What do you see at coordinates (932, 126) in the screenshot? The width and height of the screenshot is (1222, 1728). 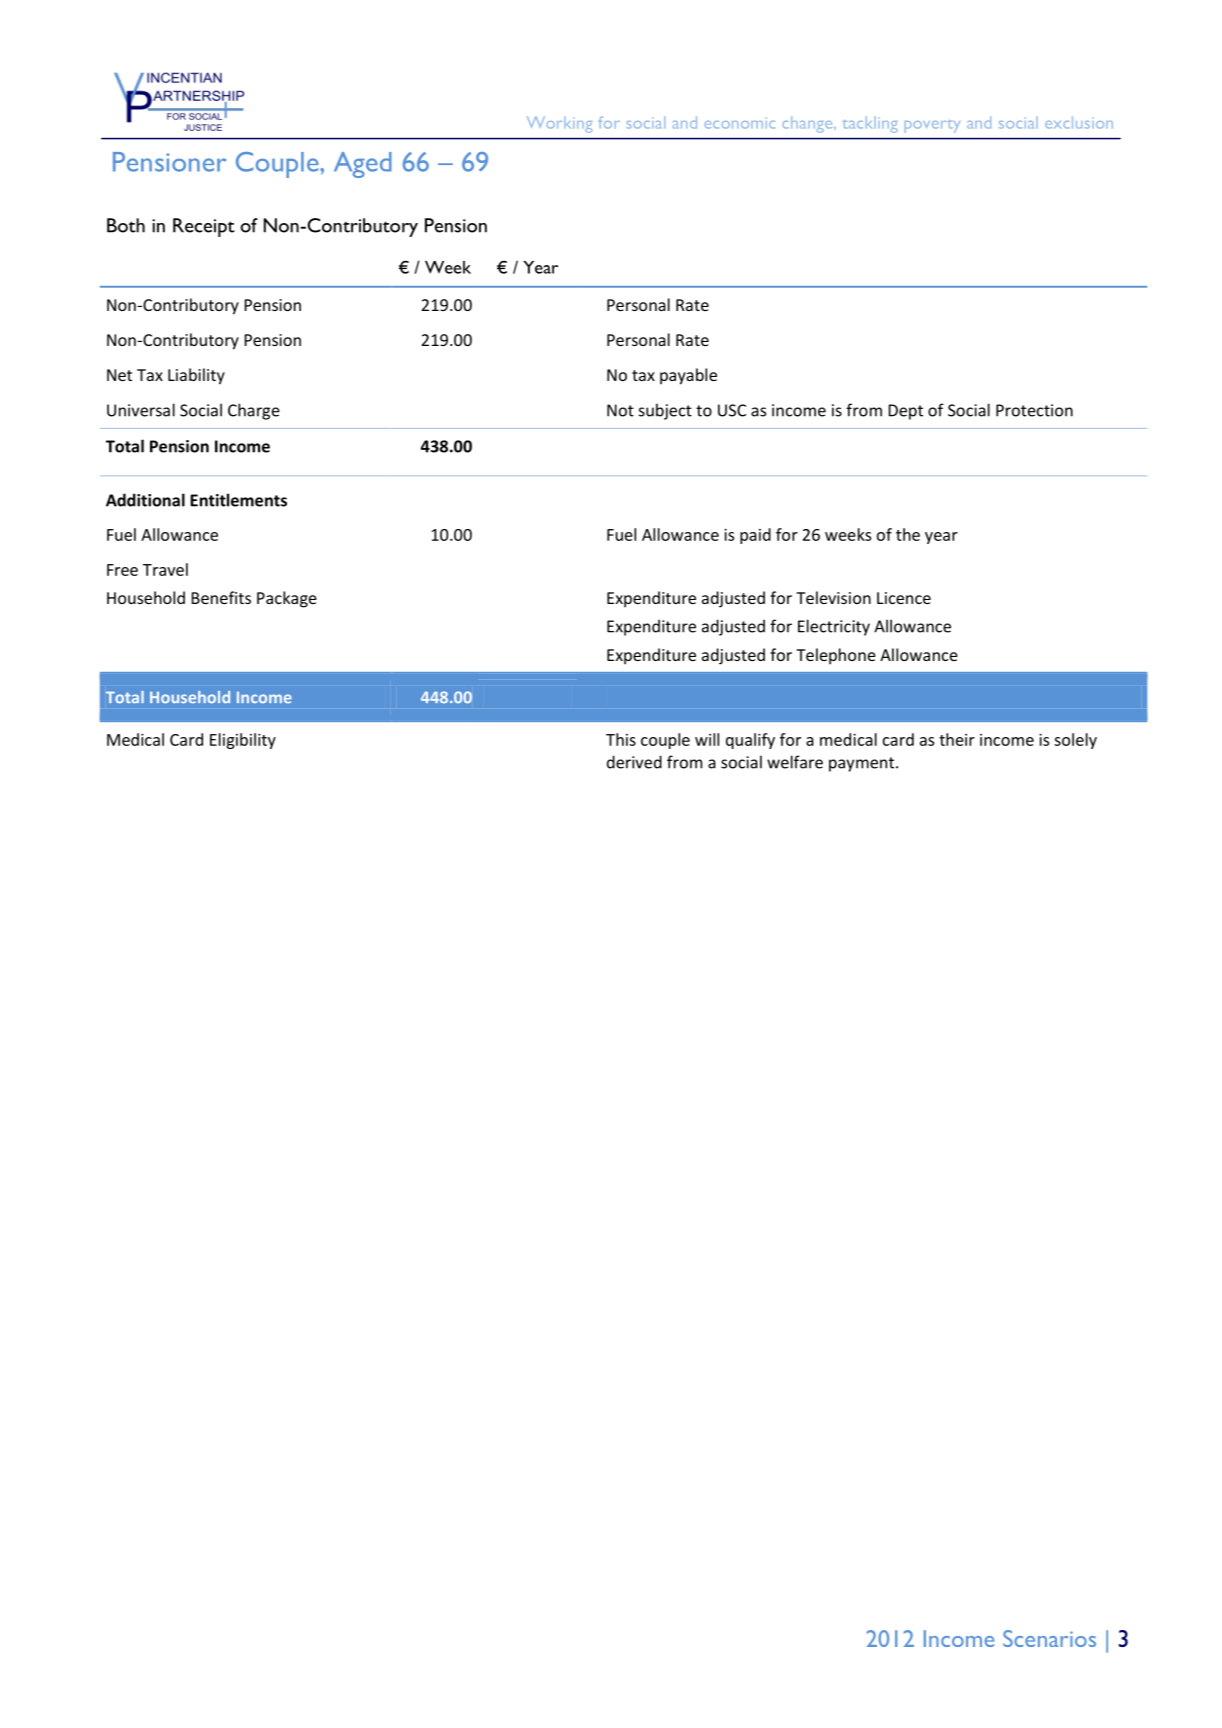 I see `poverty` at bounding box center [932, 126].
